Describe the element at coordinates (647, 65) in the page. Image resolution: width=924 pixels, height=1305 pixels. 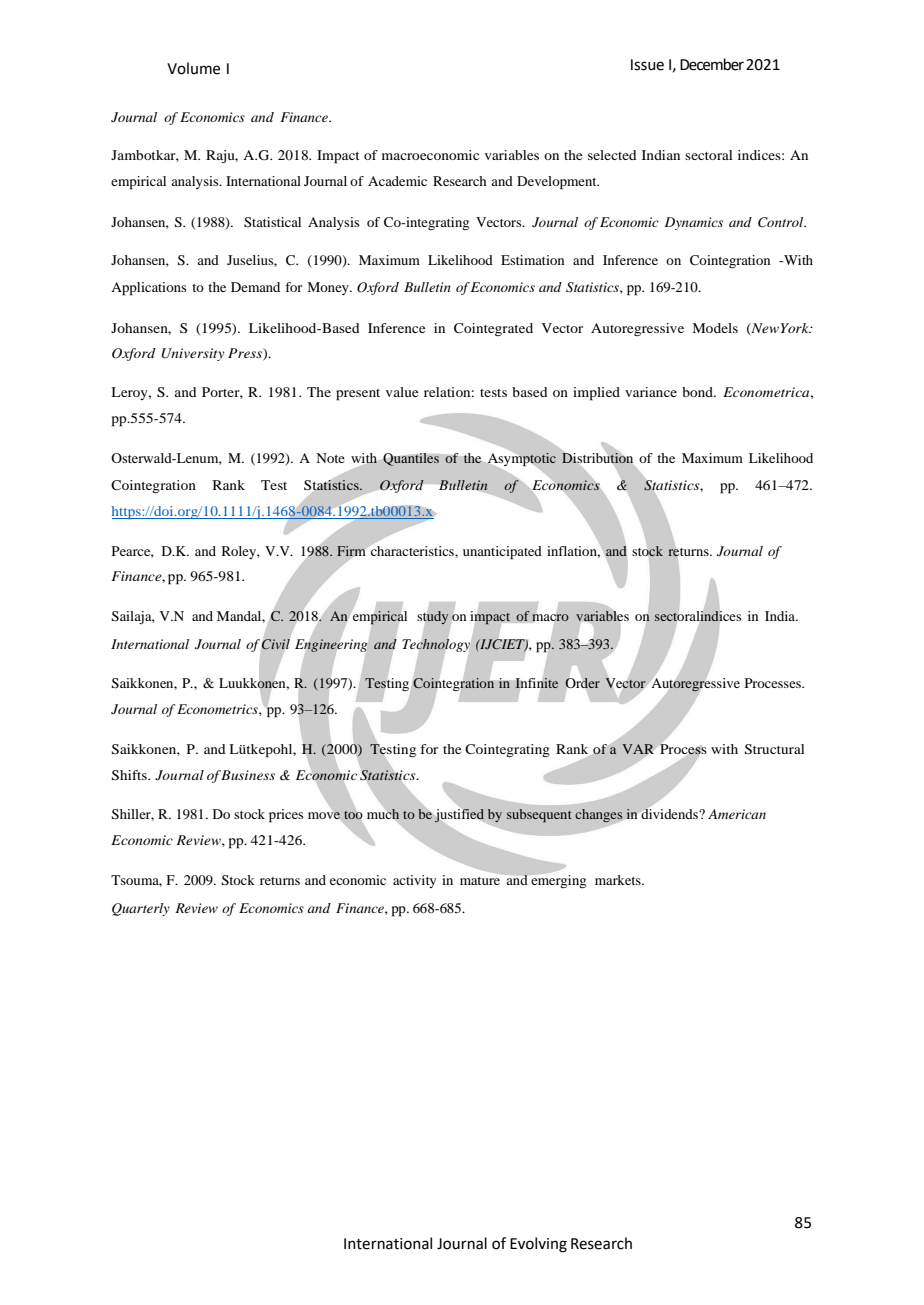
I see `Issue` at that location.
